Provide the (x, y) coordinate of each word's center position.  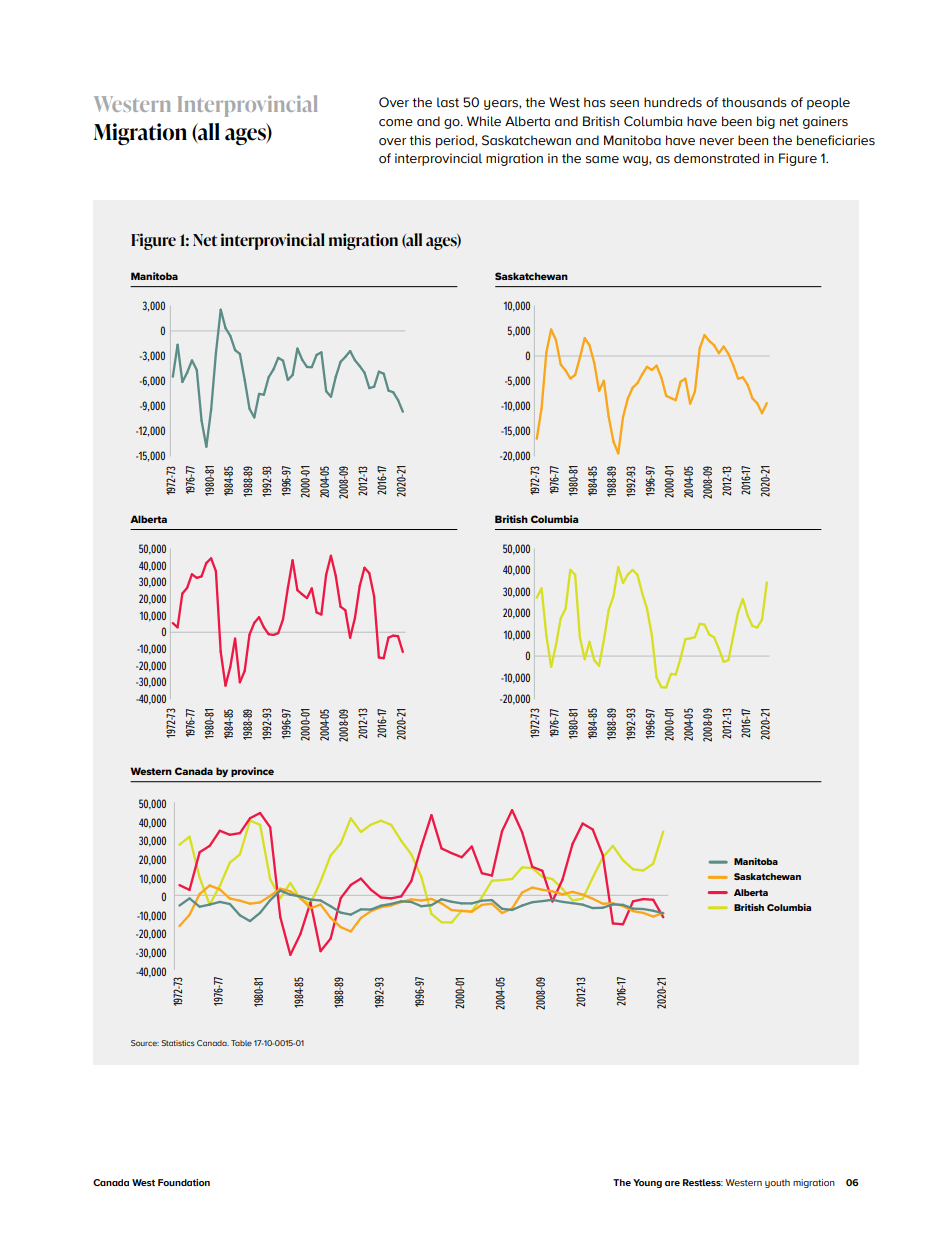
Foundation (184, 1182)
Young (647, 1183)
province (252, 772)
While (484, 121)
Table (241, 1043)
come (396, 123)
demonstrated (716, 158)
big (766, 122)
